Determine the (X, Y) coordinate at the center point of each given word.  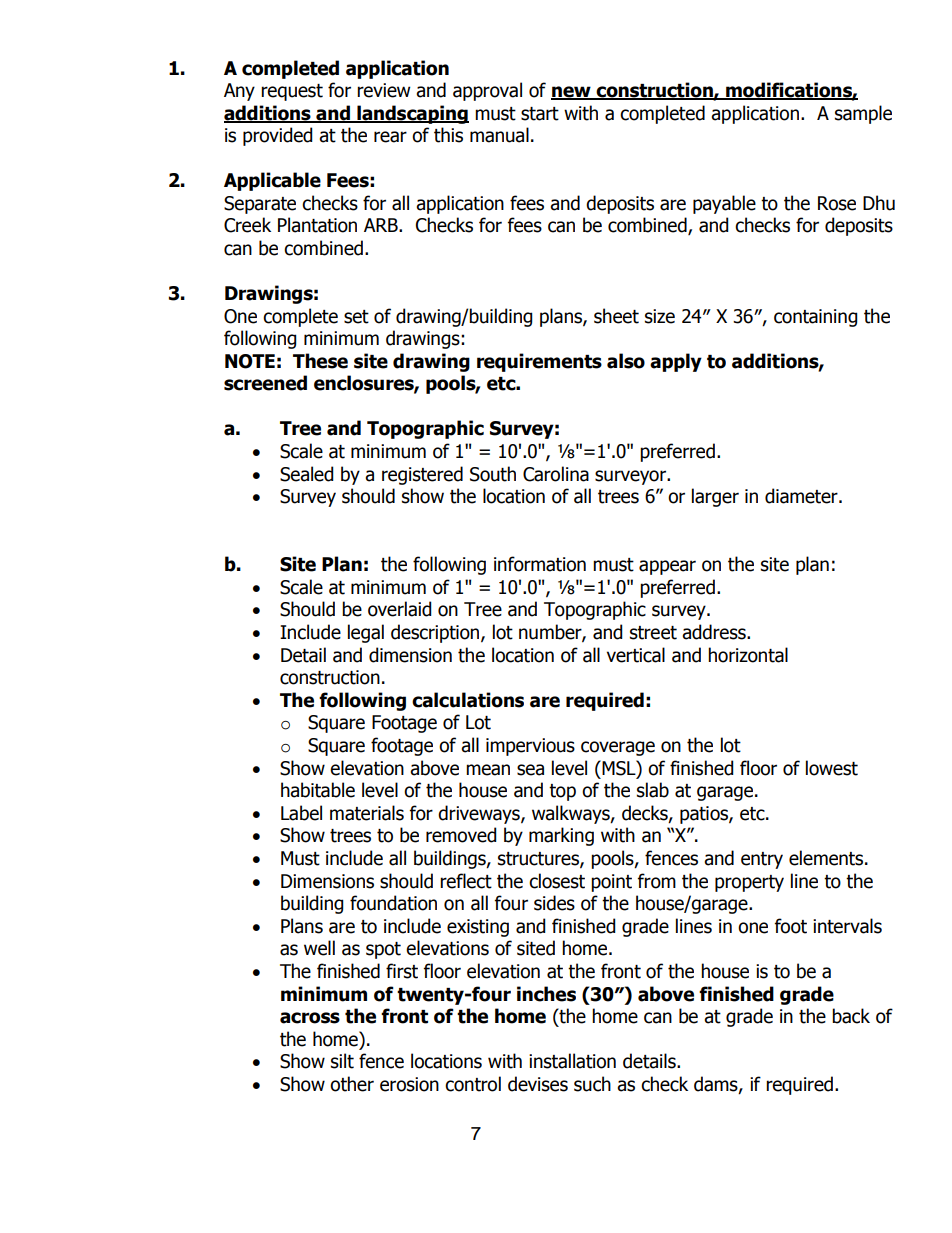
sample (863, 114)
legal (366, 633)
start (540, 114)
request (292, 92)
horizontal (748, 655)
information (540, 564)
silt (342, 1061)
